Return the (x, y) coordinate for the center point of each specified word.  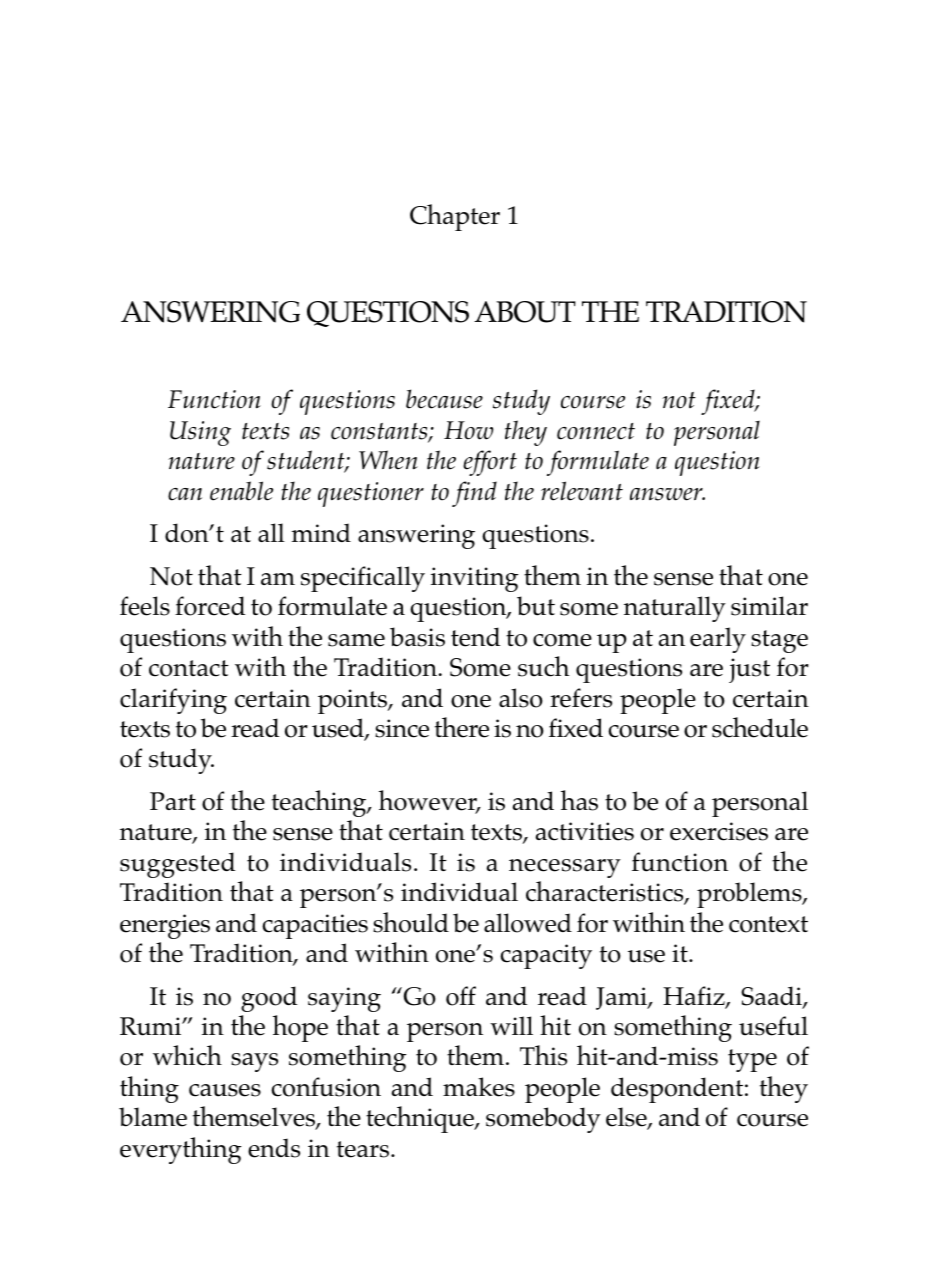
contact (189, 668)
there (462, 727)
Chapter (455, 217)
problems (750, 895)
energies (165, 926)
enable (241, 491)
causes (225, 1090)
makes (479, 1087)
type (752, 1060)
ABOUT (525, 312)
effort (490, 463)
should (411, 922)
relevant (582, 491)
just (749, 670)
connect (596, 431)
